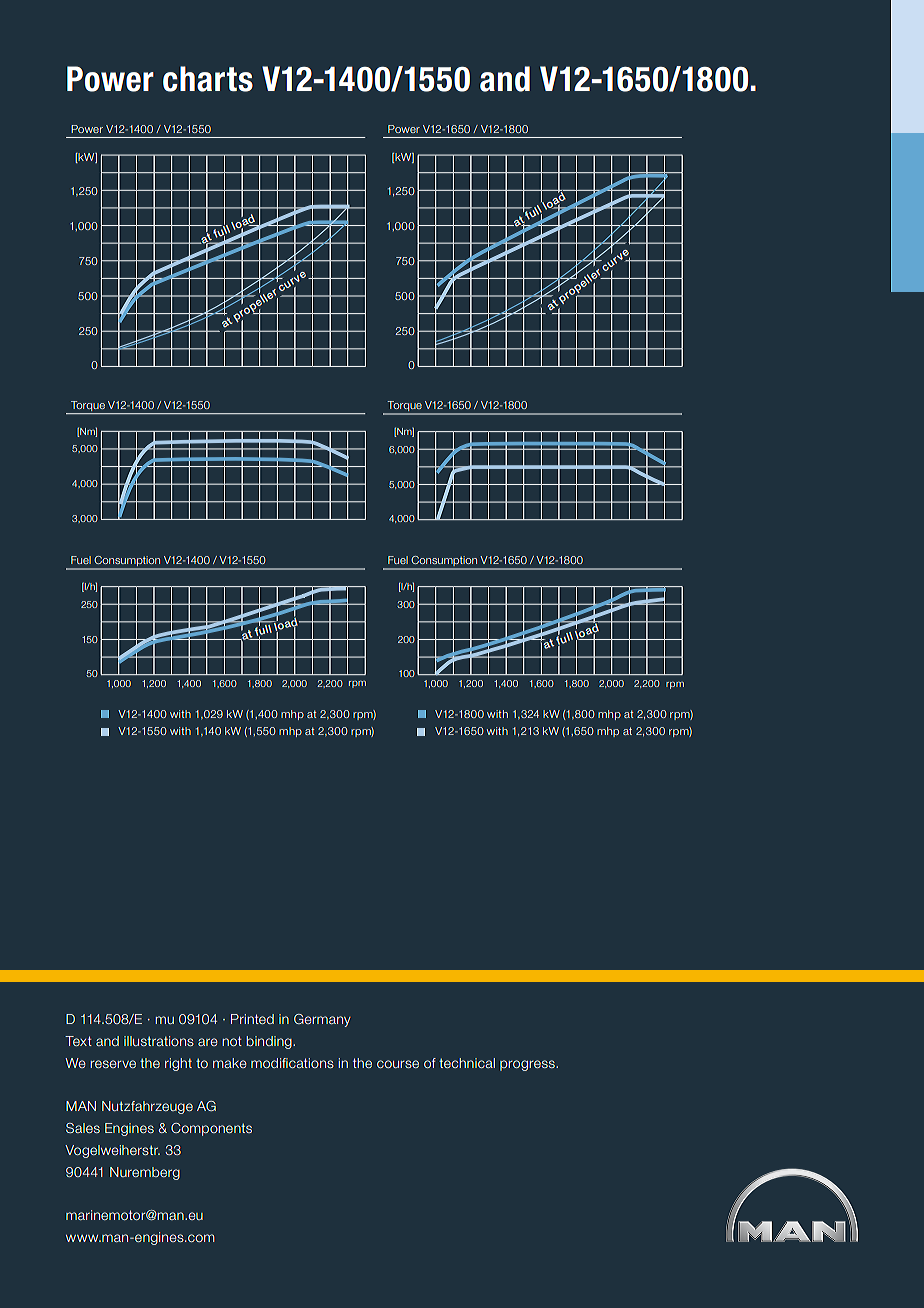 This image has width=924, height=1308. I want to click on Germany, so click(322, 1020).
